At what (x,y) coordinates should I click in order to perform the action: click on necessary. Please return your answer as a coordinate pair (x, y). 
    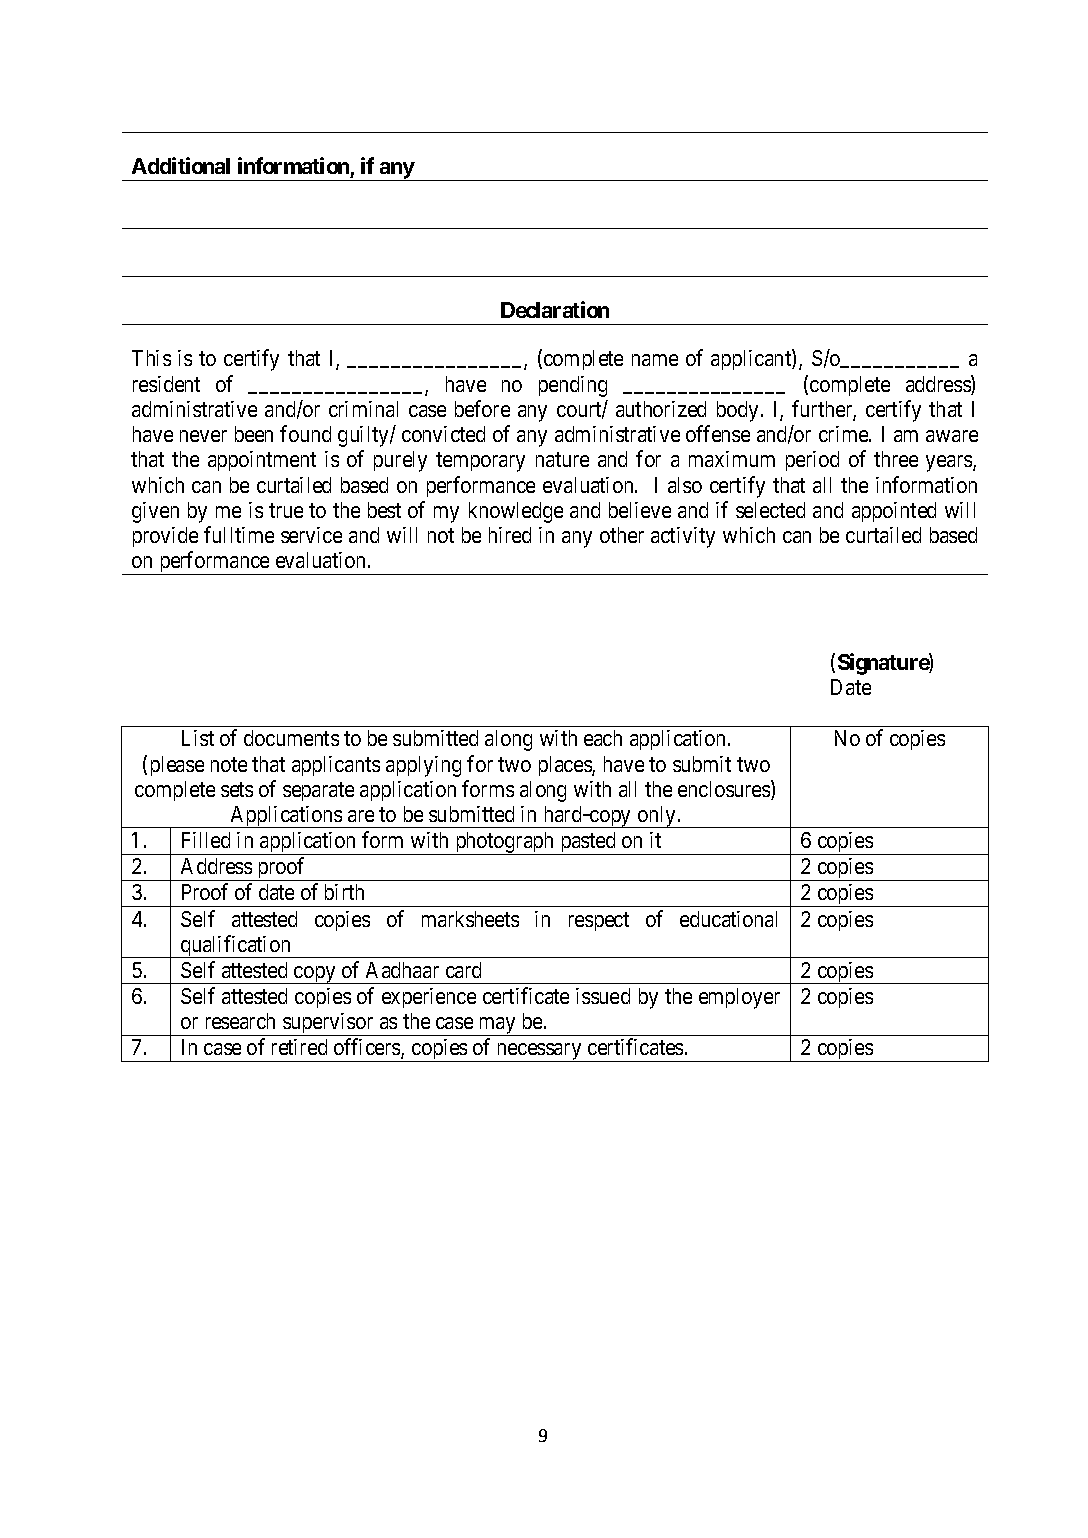
    Looking at the image, I should click on (539, 1052).
